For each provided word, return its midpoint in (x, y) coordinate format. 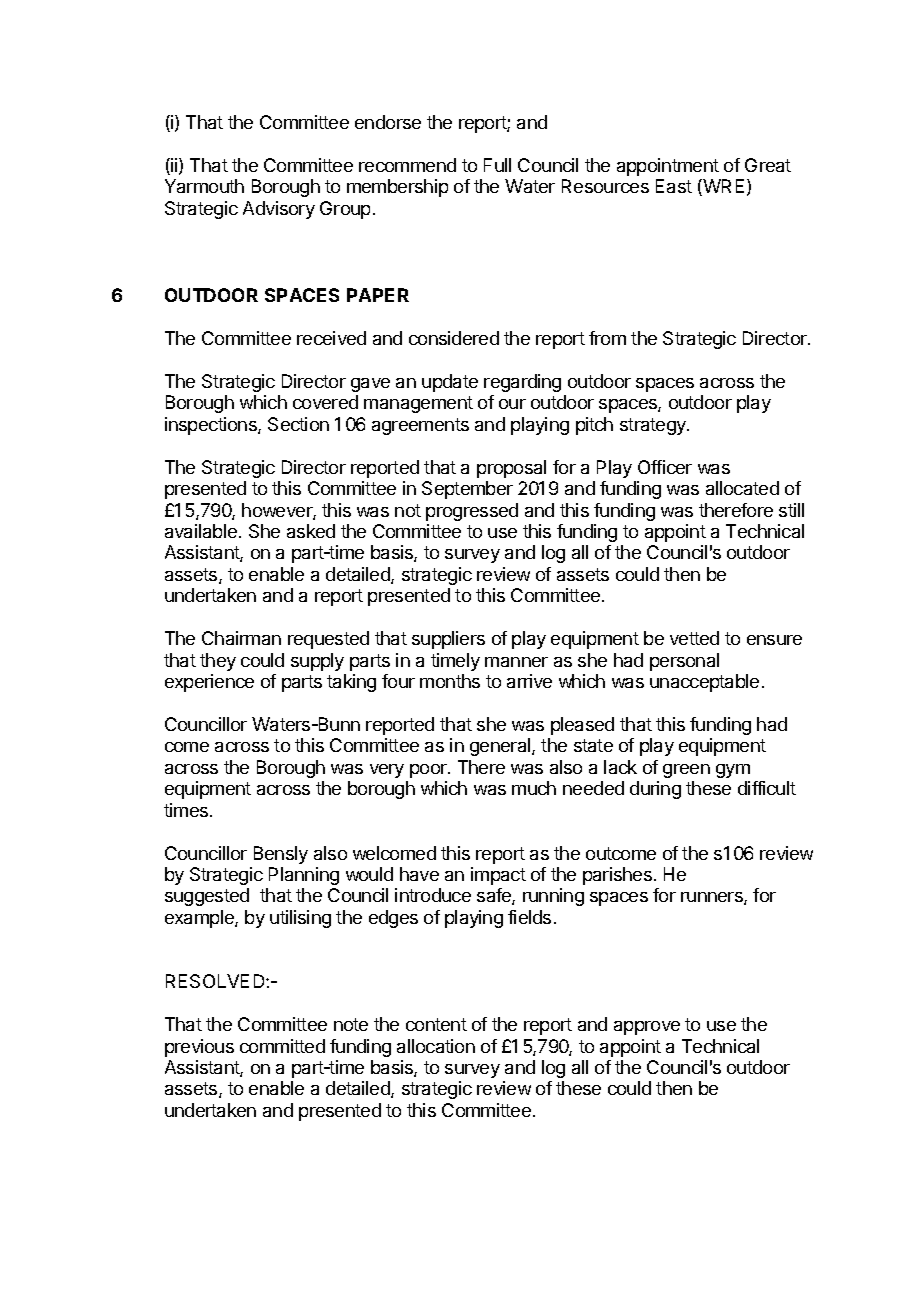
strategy (654, 426)
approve (647, 1028)
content (436, 1024)
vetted (694, 638)
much (534, 788)
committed (282, 1046)
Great (768, 165)
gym (733, 771)
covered (325, 402)
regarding (522, 383)
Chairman (241, 638)
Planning (304, 876)
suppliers (448, 640)
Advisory (279, 210)
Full (497, 165)
